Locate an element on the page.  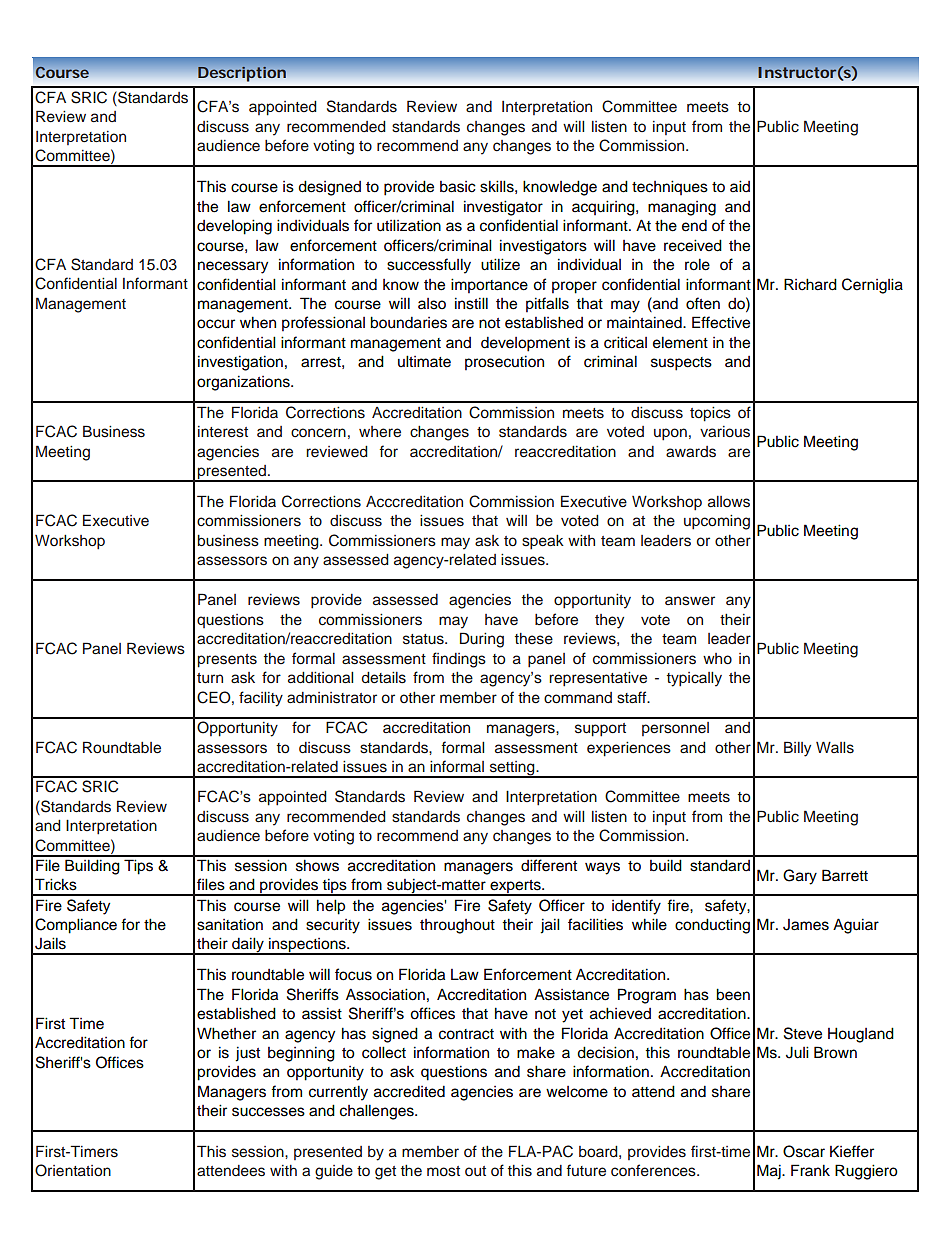
Oscar is located at coordinates (804, 1151).
